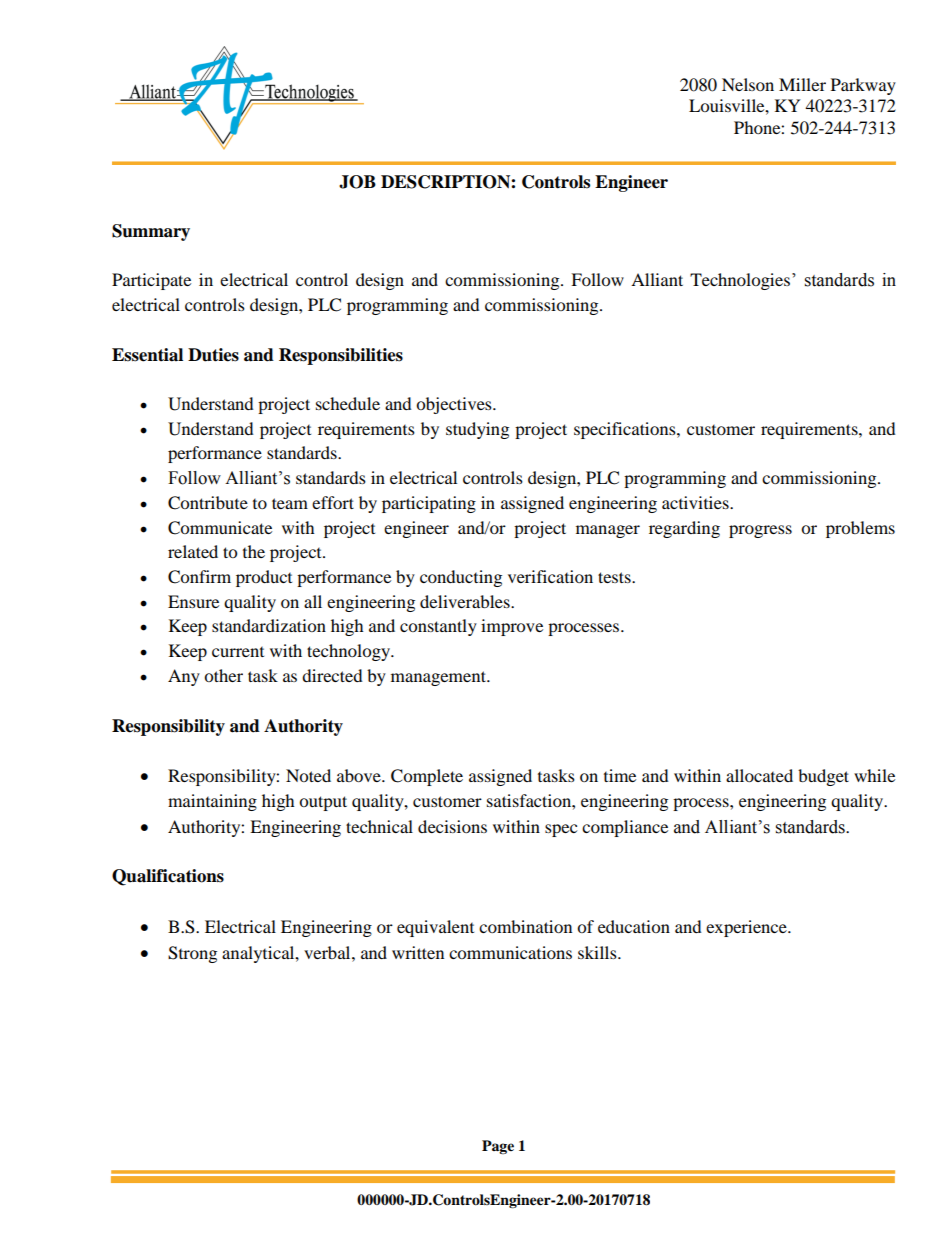 This screenshot has width=952, height=1233. What do you see at coordinates (357, 182) in the screenshot?
I see `JOB` at bounding box center [357, 182].
